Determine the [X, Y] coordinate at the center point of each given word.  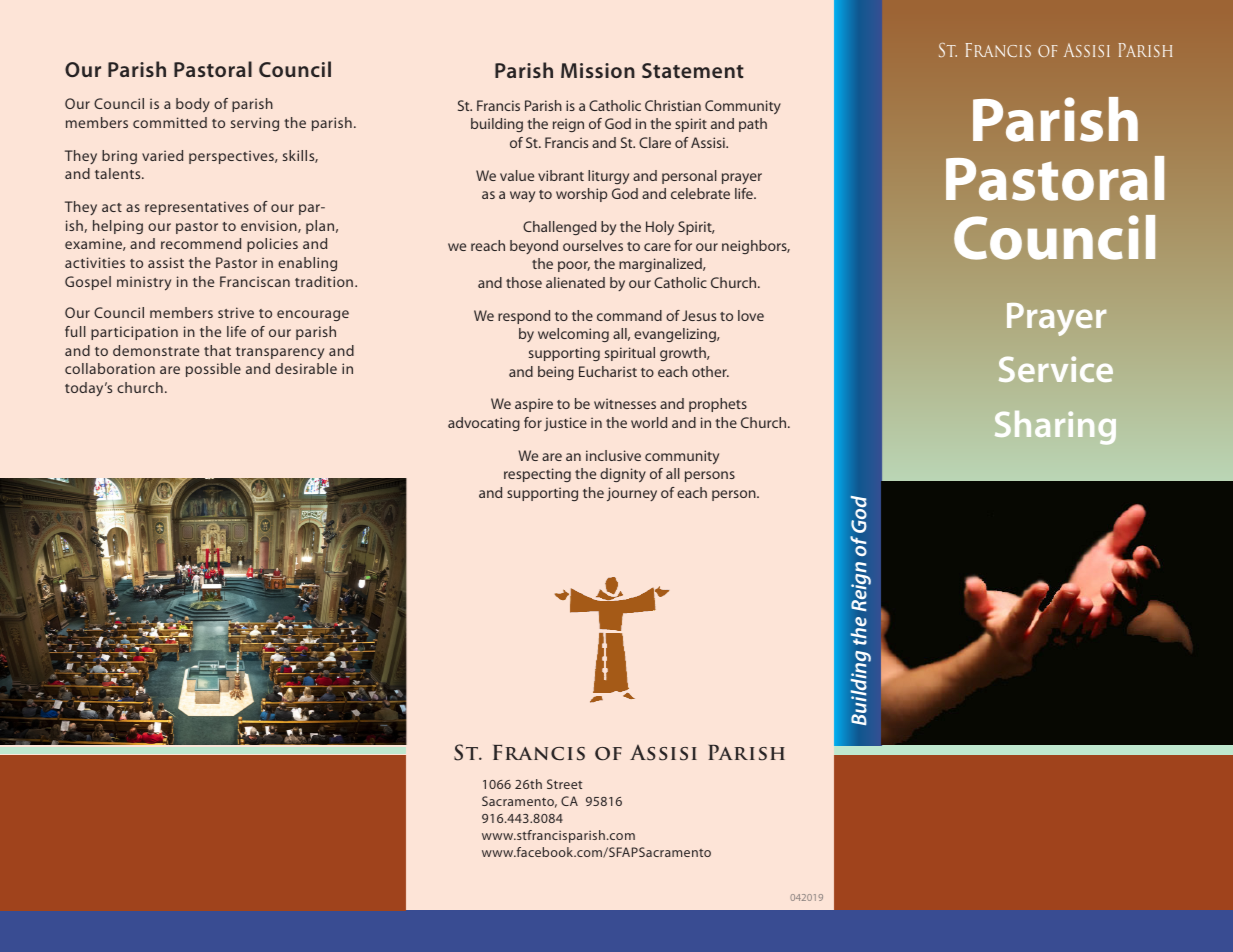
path [753, 125]
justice [565, 424]
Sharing [1055, 428]
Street [564, 784]
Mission [598, 70]
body [193, 105]
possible [213, 370]
